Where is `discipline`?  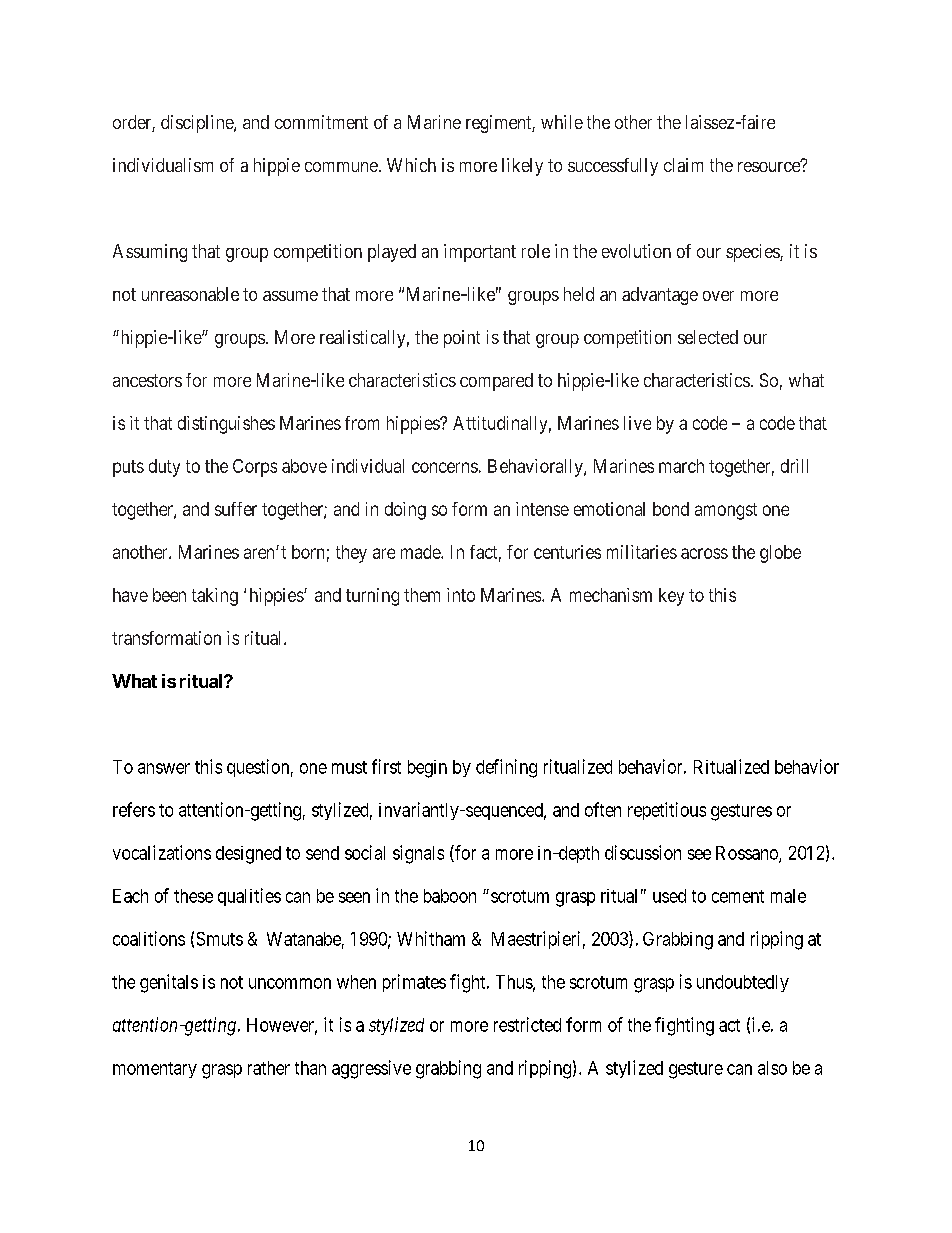 discipline is located at coordinates (198, 124).
